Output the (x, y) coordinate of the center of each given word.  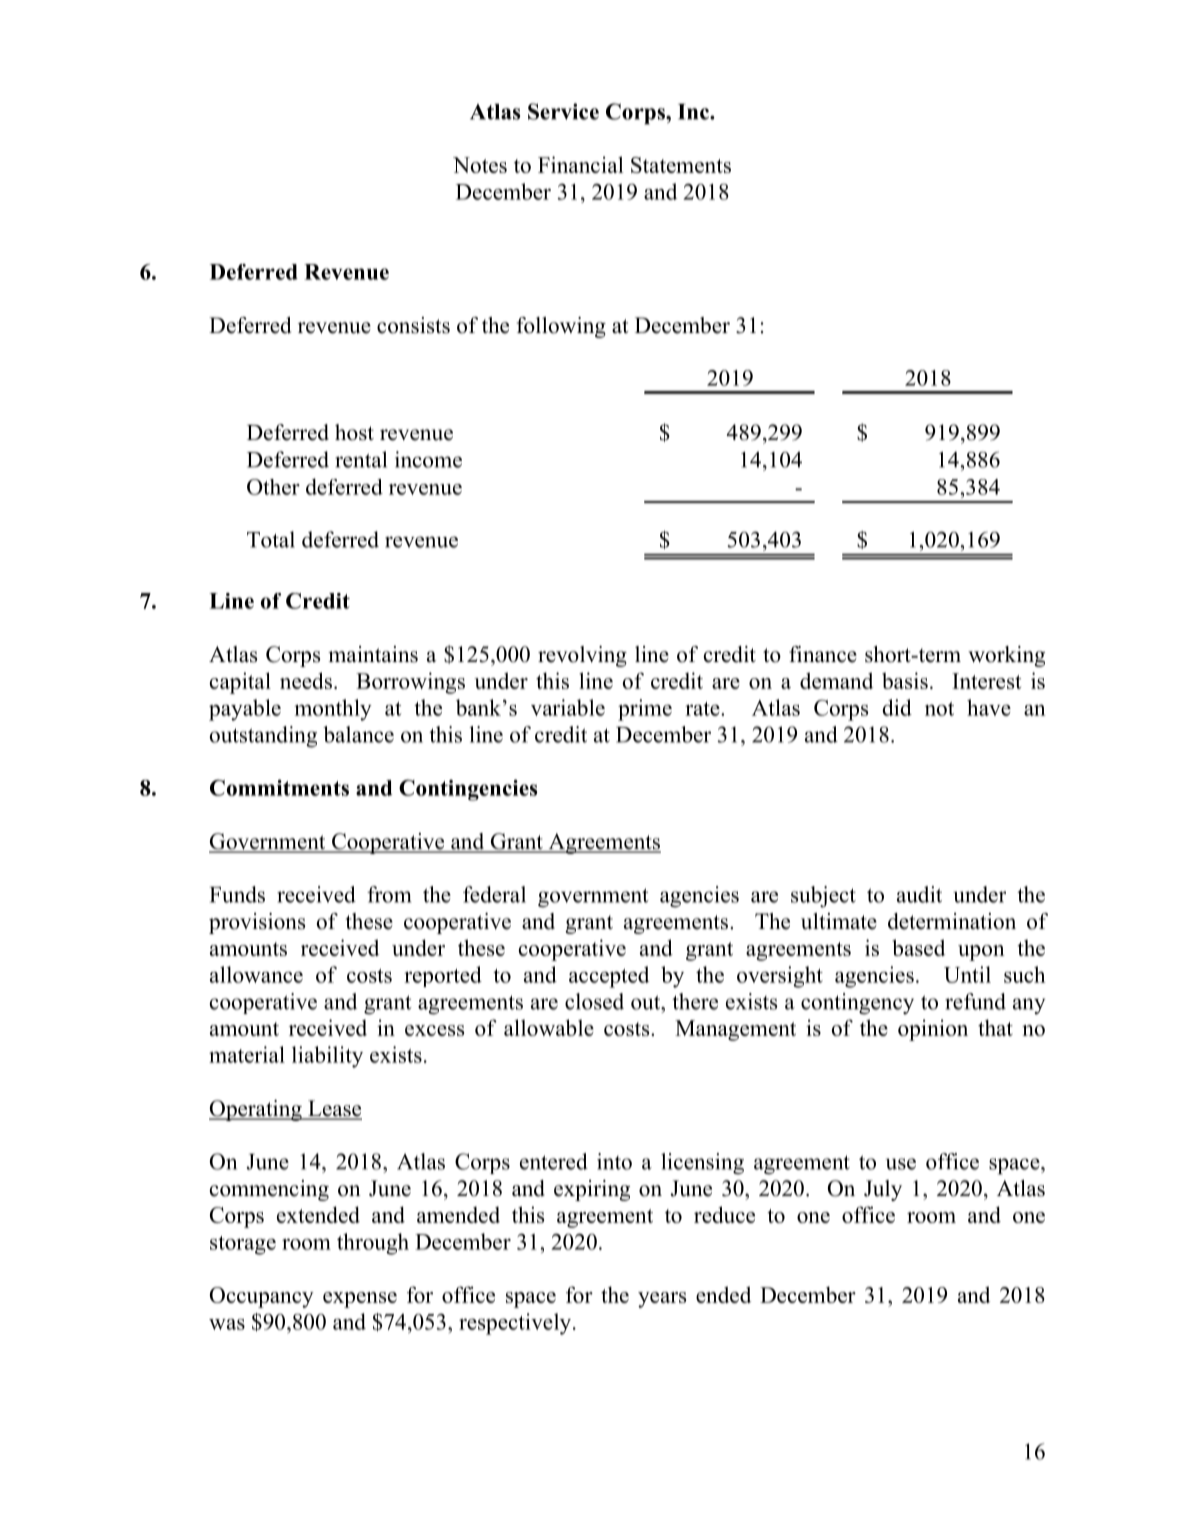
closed (594, 1001)
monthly (333, 710)
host (354, 432)
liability (327, 1057)
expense (360, 1300)
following (561, 327)
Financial (581, 164)
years (662, 1300)
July (883, 1190)
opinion (933, 1030)
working (1006, 656)
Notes (480, 165)
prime (645, 710)
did (897, 707)
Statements (681, 165)
